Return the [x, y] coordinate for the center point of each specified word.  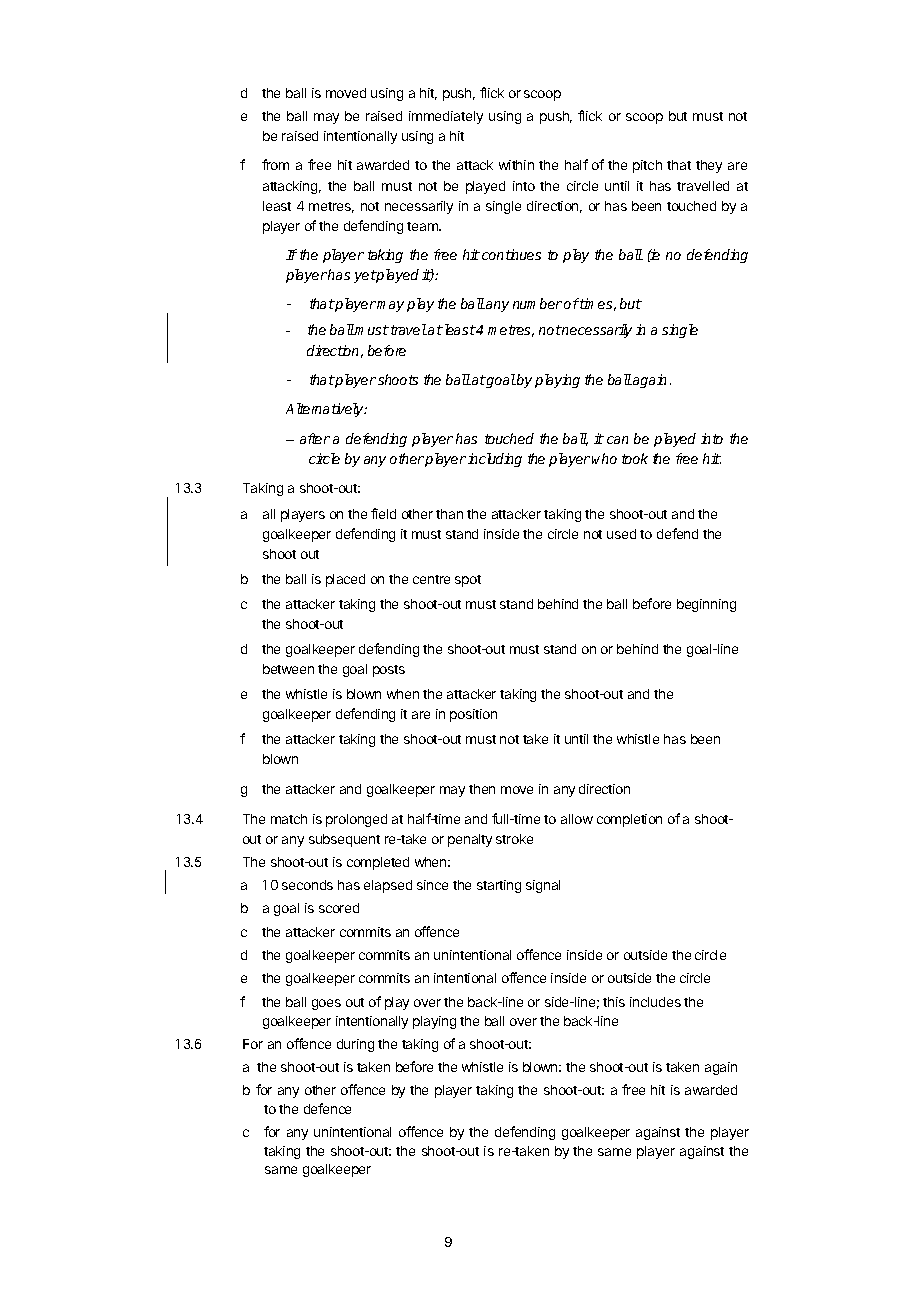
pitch [647, 166]
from [275, 164]
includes [655, 1002]
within [516, 165]
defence [327, 1108]
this [614, 1002]
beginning [706, 605]
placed [345, 580]
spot [468, 581]
